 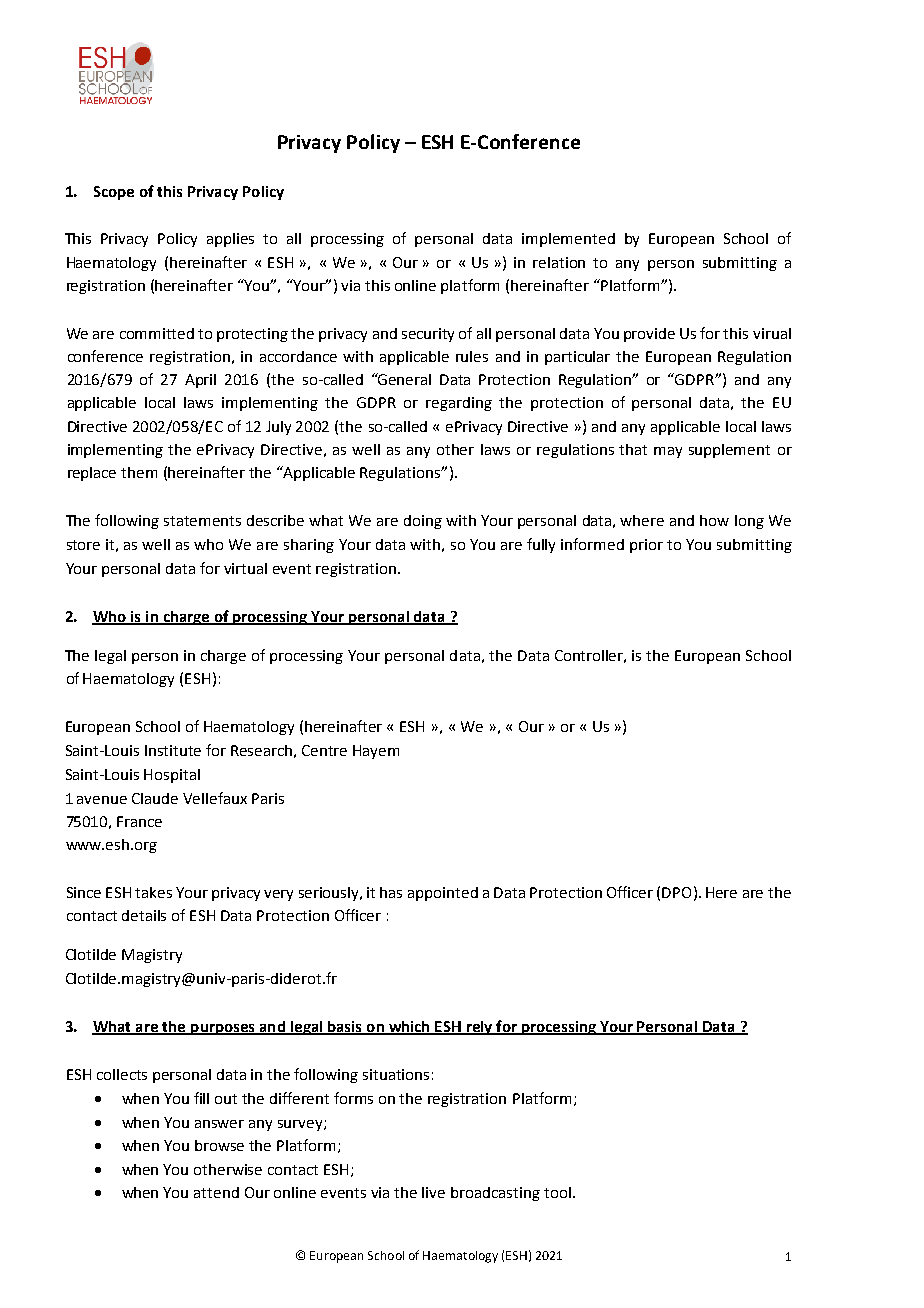 What do you see at coordinates (324, 750) in the screenshot?
I see `Centre` at bounding box center [324, 750].
